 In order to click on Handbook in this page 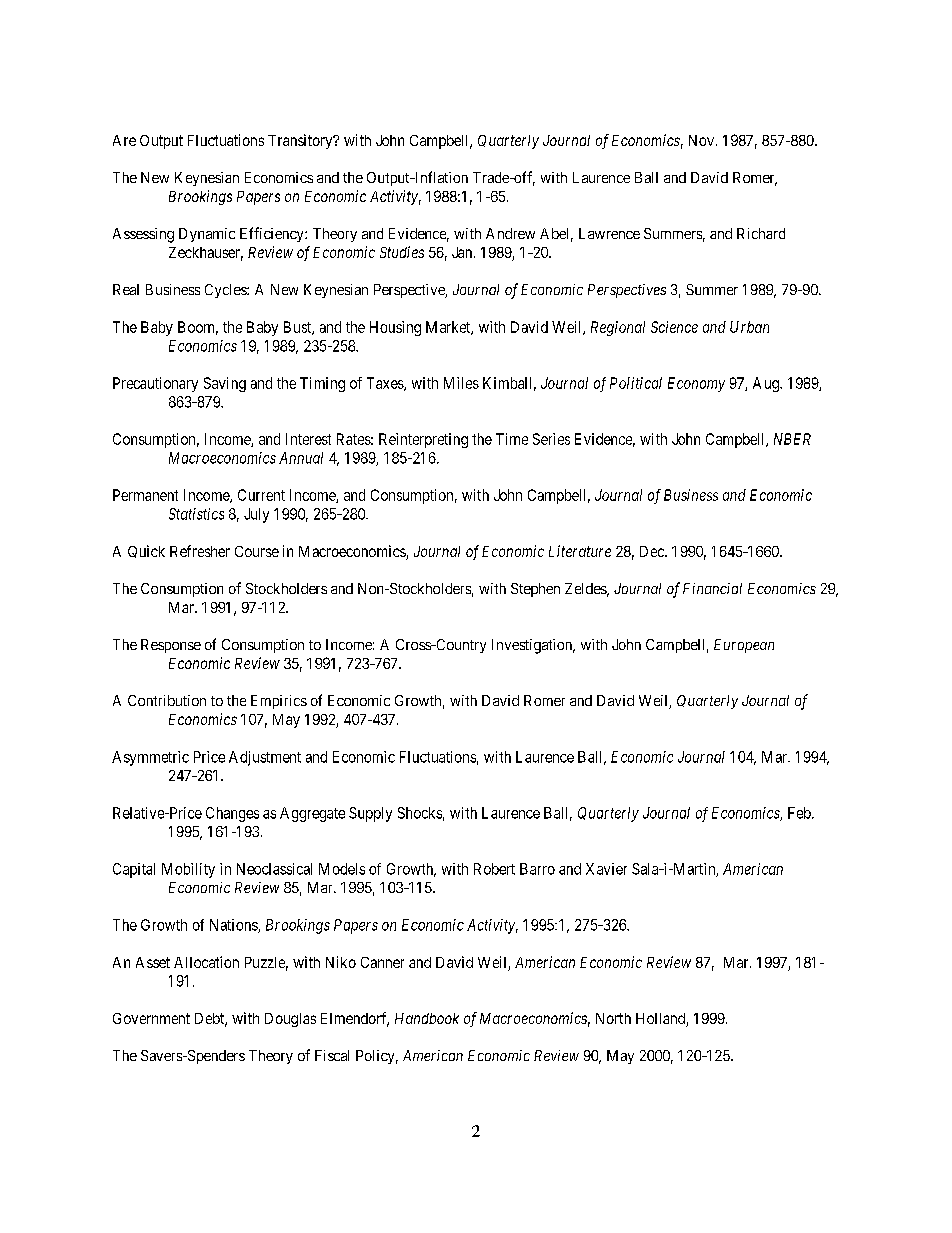, I will do `click(427, 1018)`.
